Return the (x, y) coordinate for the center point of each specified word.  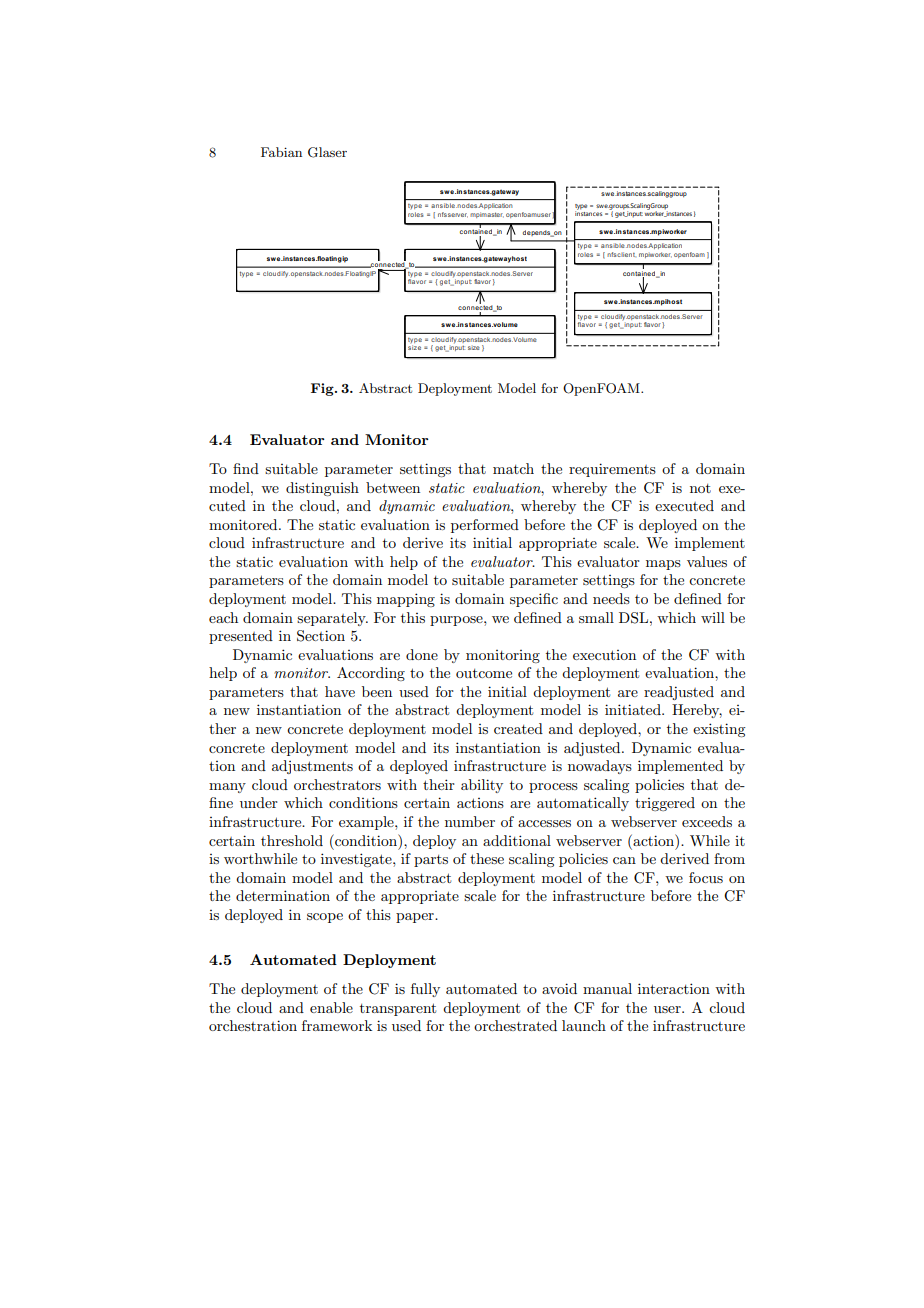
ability (482, 786)
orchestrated (515, 1025)
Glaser (327, 152)
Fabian (281, 152)
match (513, 468)
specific (534, 600)
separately (332, 619)
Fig (323, 389)
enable (331, 1007)
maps (663, 565)
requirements (612, 470)
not (700, 488)
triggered (665, 804)
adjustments (312, 767)
